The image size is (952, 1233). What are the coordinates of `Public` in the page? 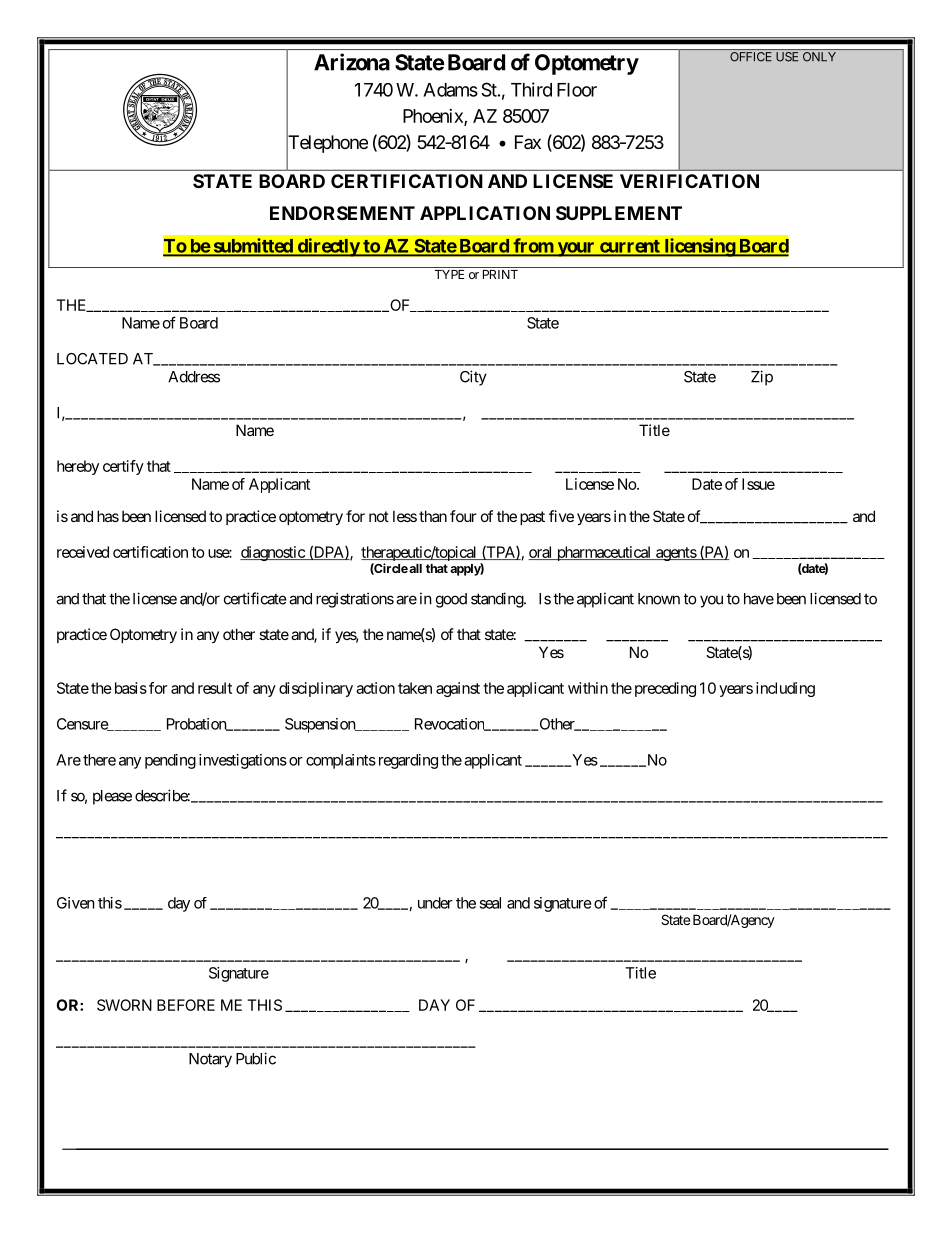 It's located at (256, 1058).
